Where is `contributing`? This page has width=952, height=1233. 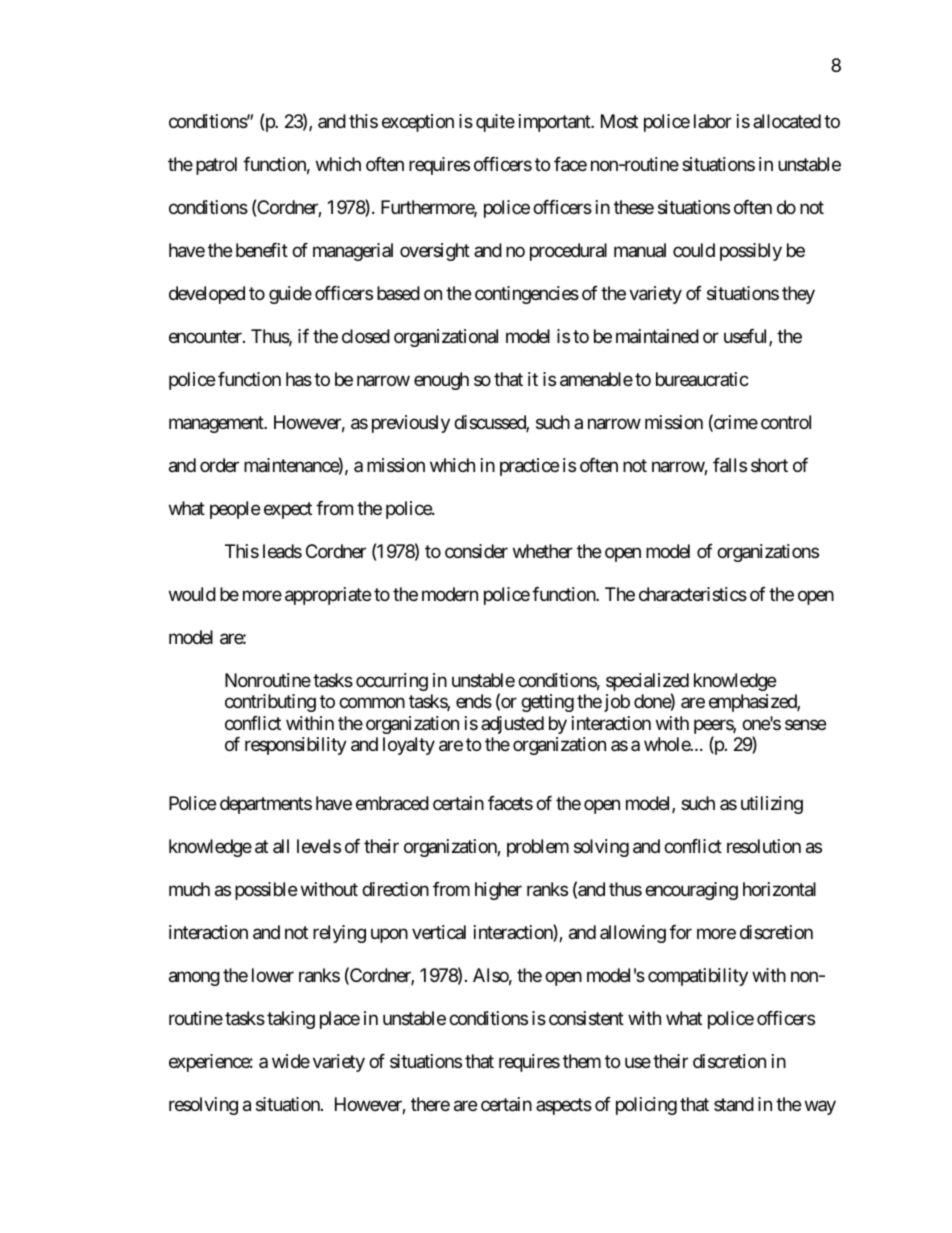 contributing is located at coordinates (270, 703).
